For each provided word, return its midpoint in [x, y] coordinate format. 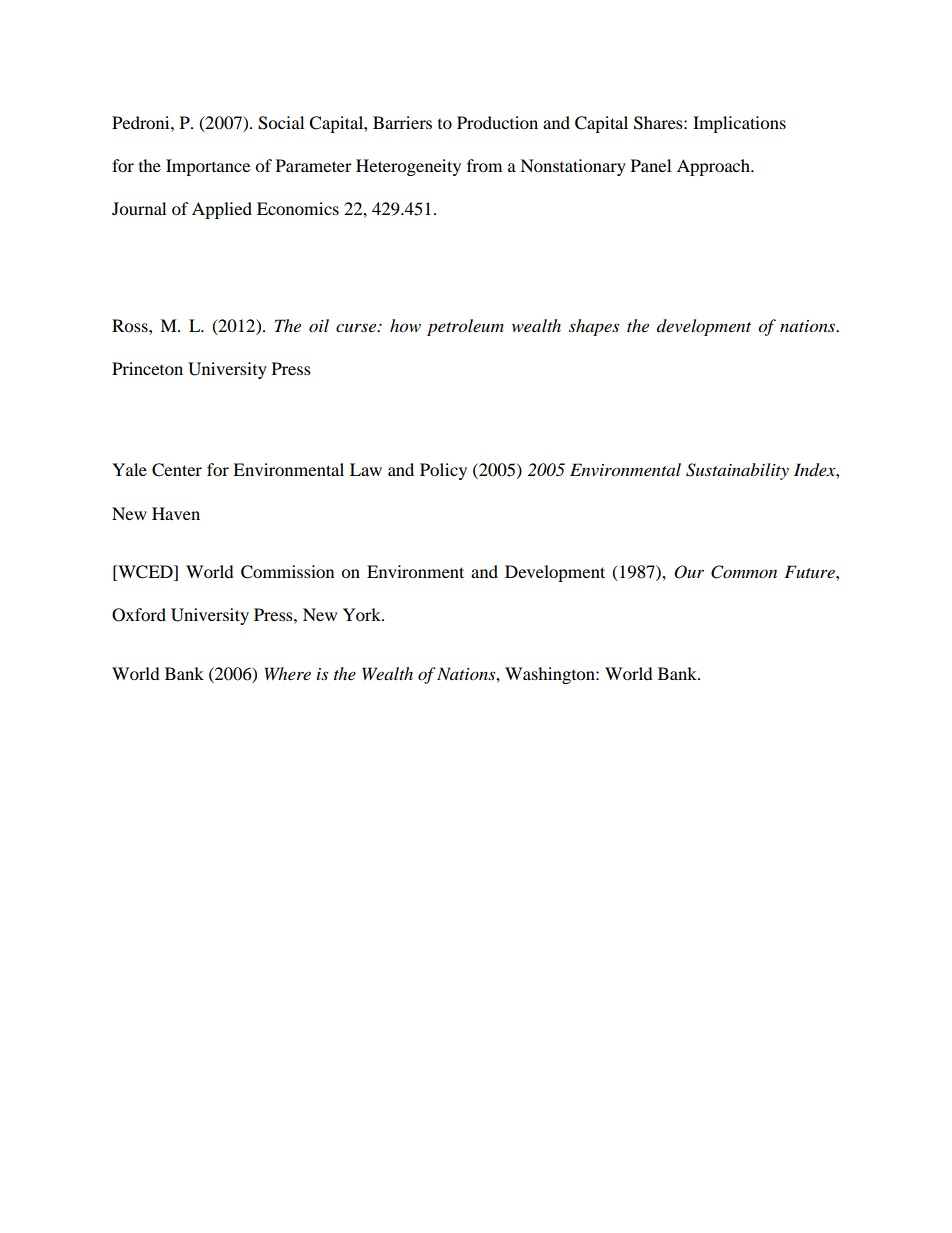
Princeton [147, 368]
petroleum [465, 327]
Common [744, 572]
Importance [208, 167]
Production [497, 122]
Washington [551, 675]
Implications [739, 124]
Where [288, 673]
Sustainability [737, 471]
